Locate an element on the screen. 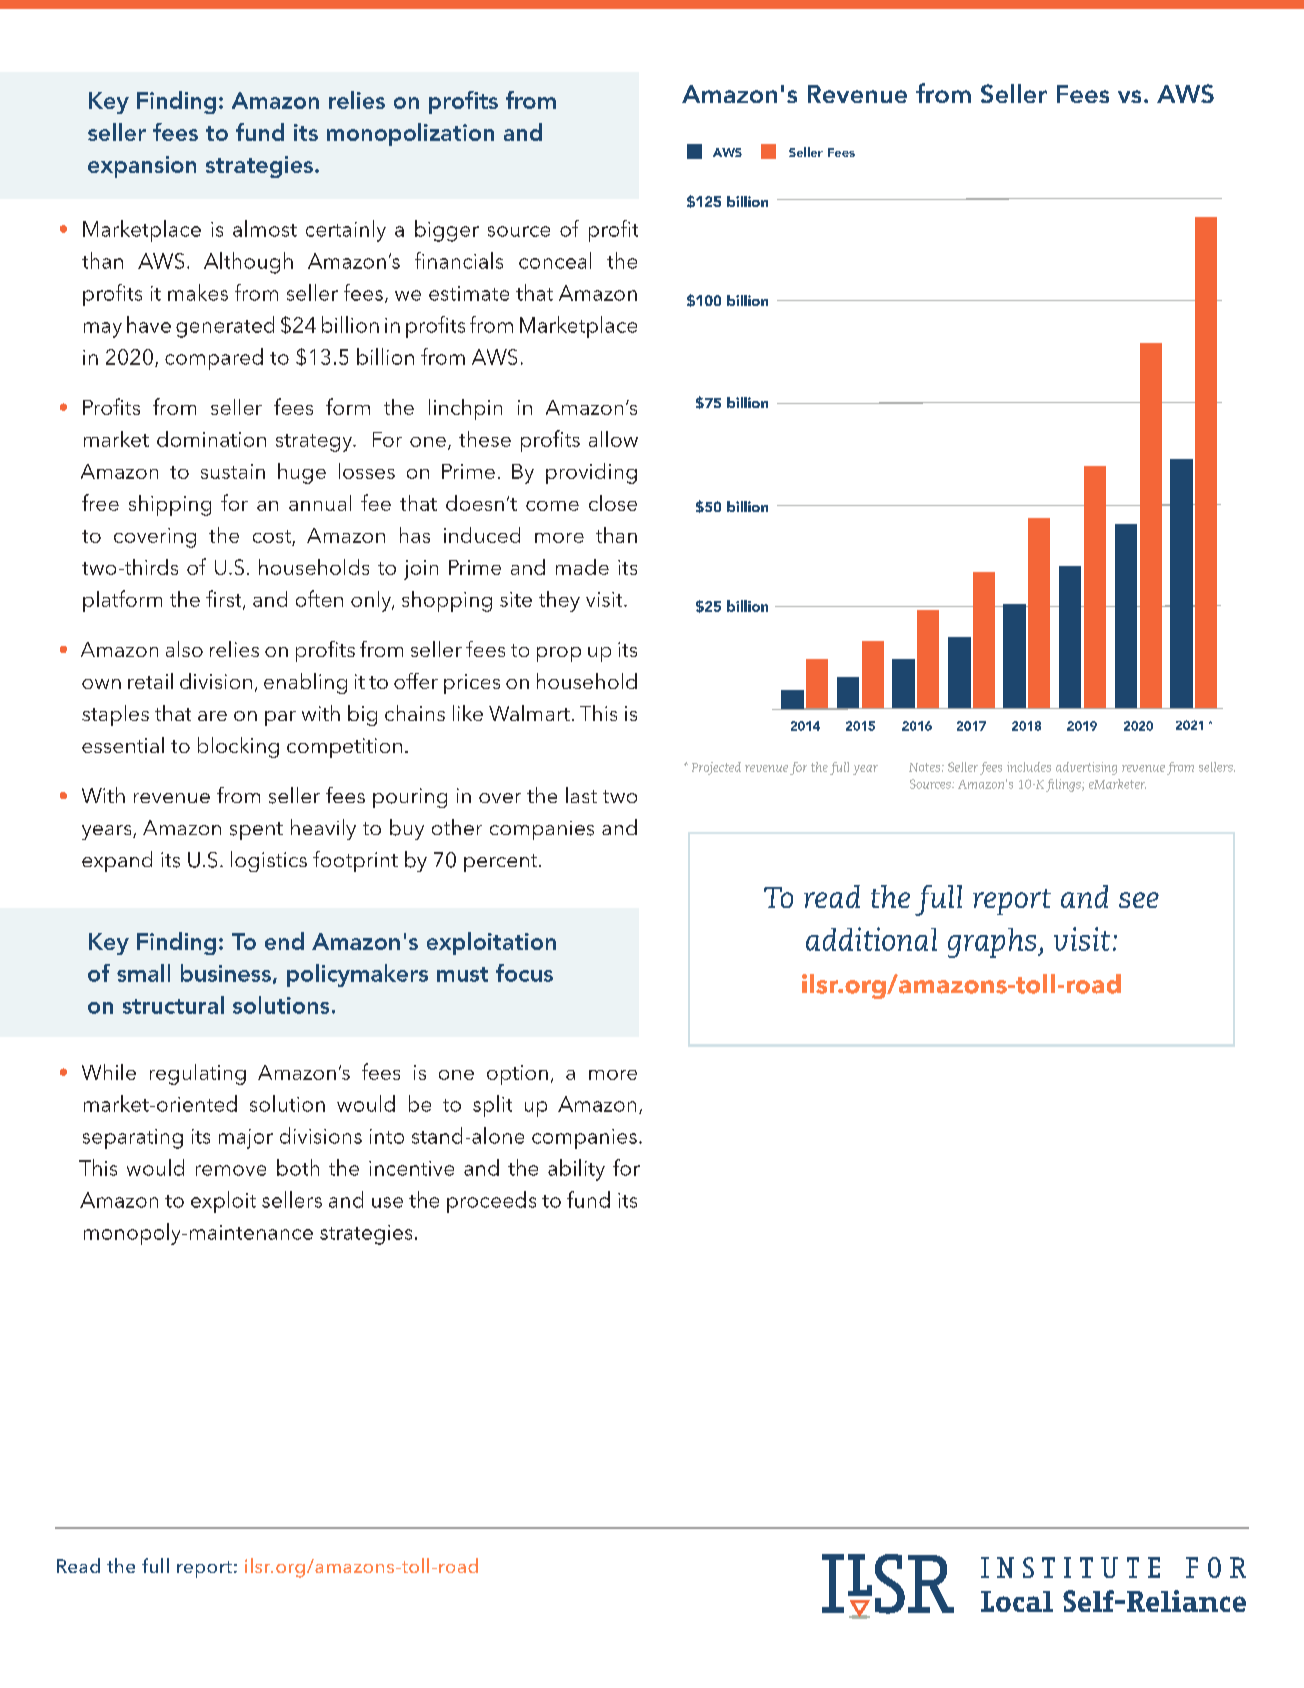 This screenshot has width=1304, height=1688. retail is located at coordinates (150, 681).
